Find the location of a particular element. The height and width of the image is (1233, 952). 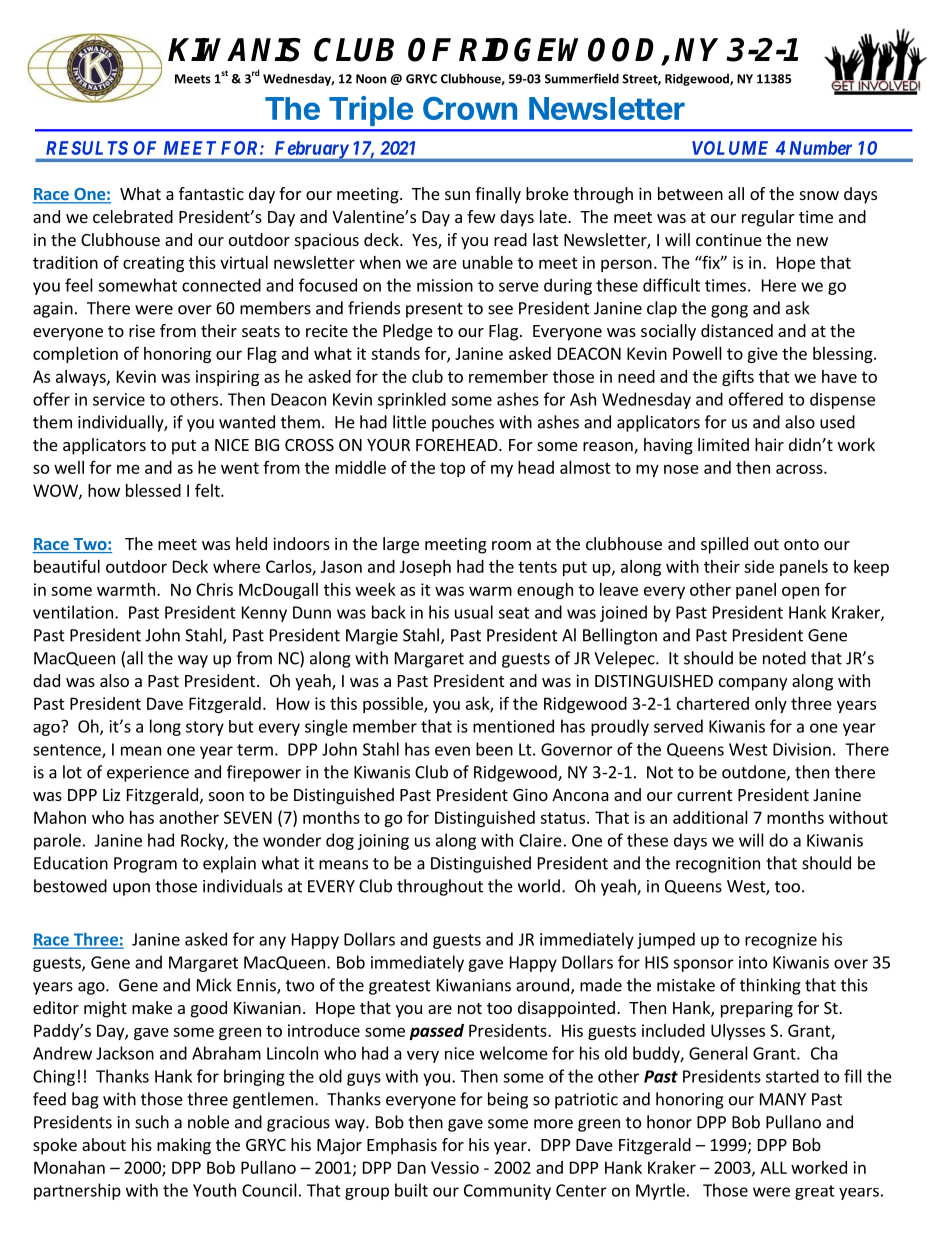

usual is located at coordinates (474, 612).
